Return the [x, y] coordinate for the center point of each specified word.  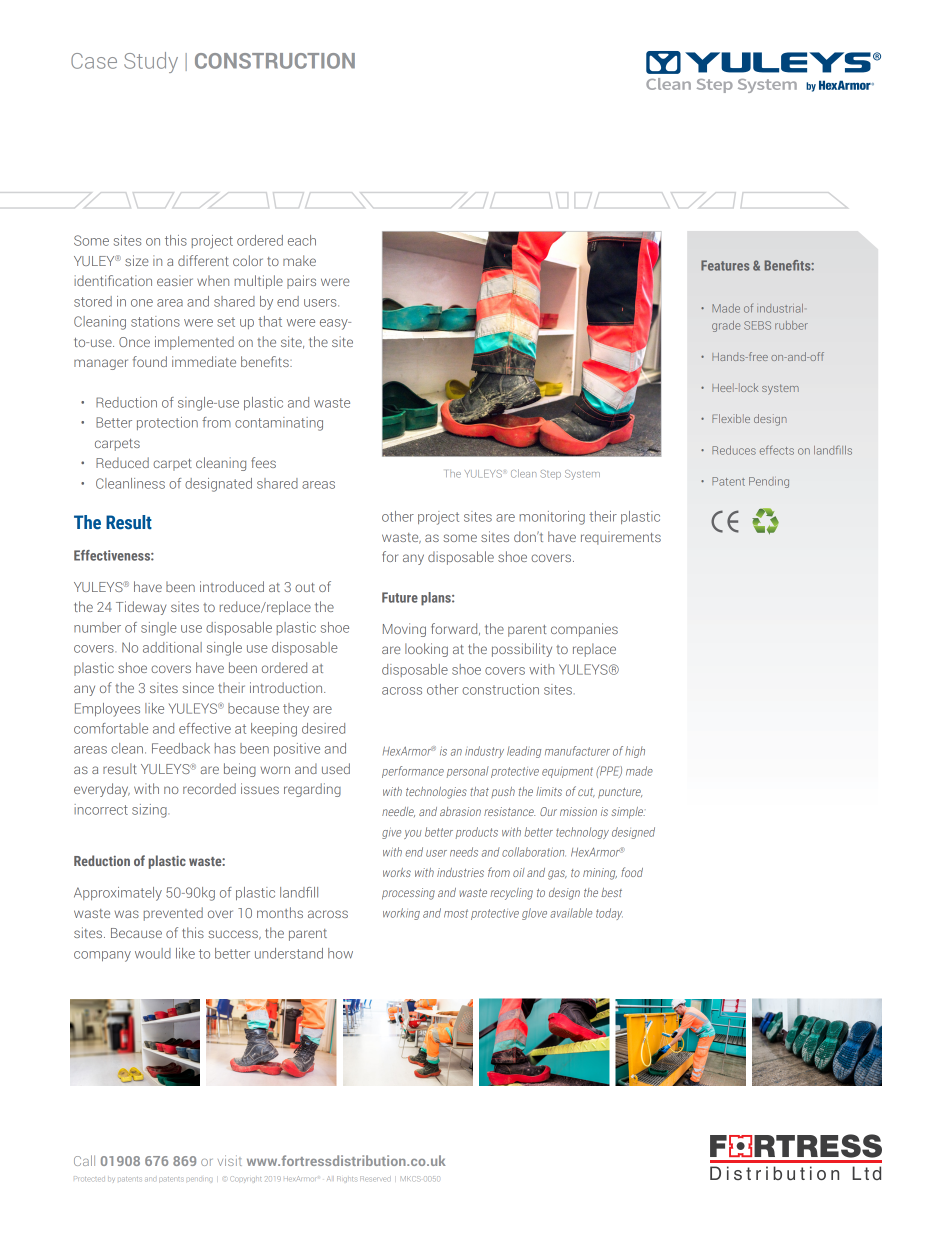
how [340, 953]
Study [151, 62]
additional [172, 647]
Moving [404, 630]
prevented [173, 914]
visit [230, 1160]
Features [725, 265]
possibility [522, 650]
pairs [301, 282]
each [302, 240]
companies [584, 630]
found [150, 361]
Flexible [731, 418]
